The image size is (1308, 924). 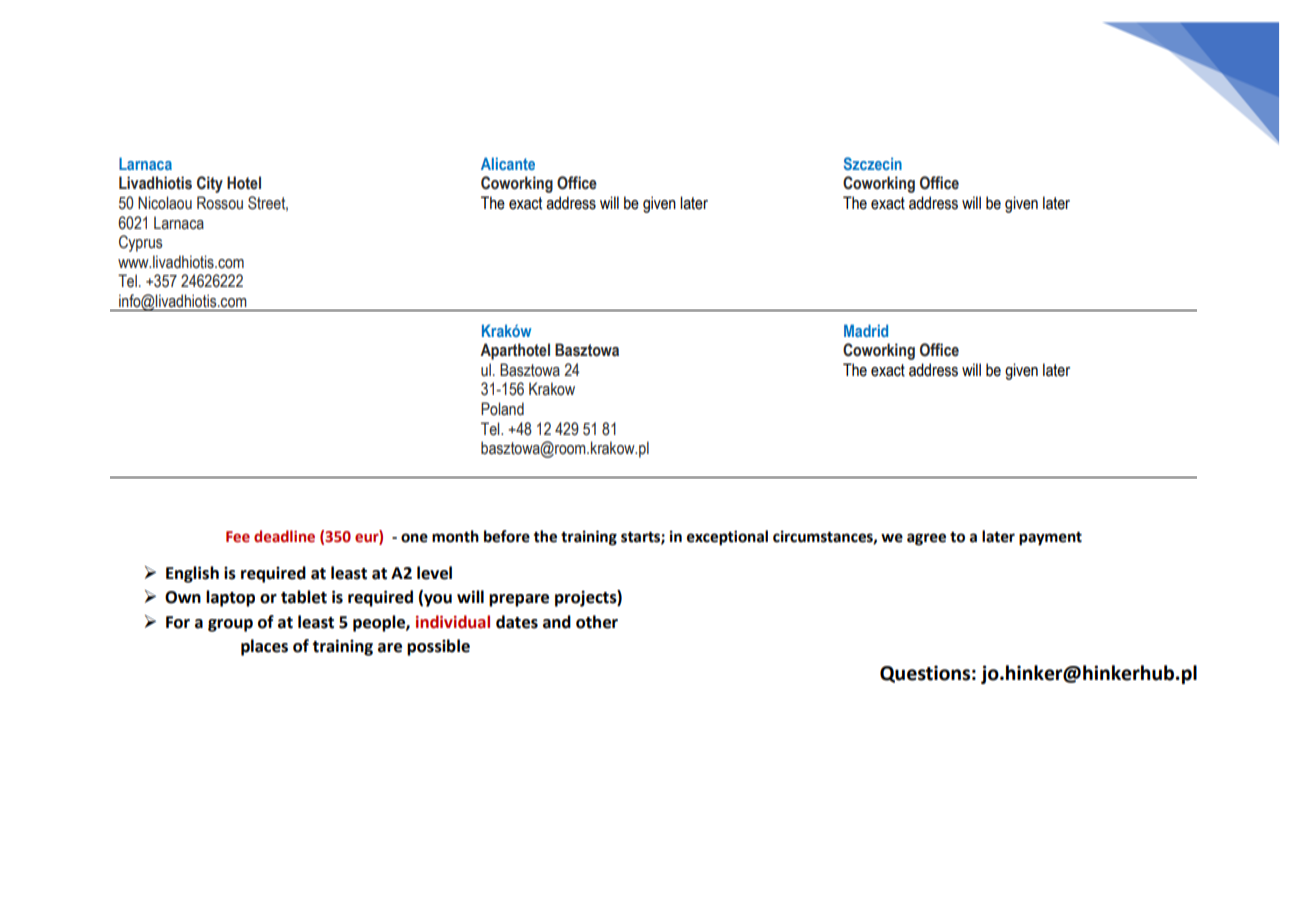 What do you see at coordinates (1050, 539) in the screenshot?
I see `payment` at bounding box center [1050, 539].
